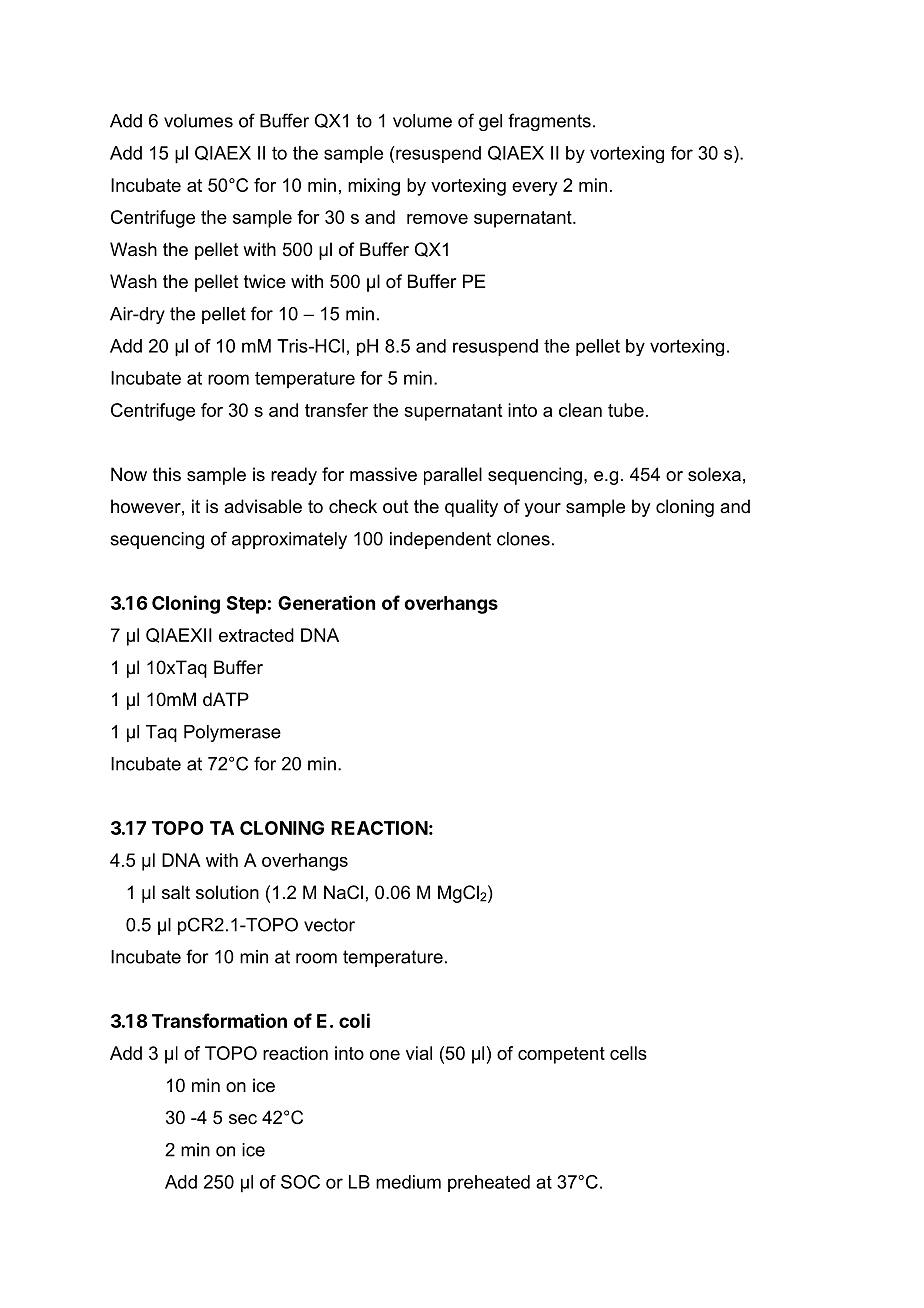 Image resolution: width=924 pixels, height=1308 pixels. I want to click on sec, so click(243, 1119).
